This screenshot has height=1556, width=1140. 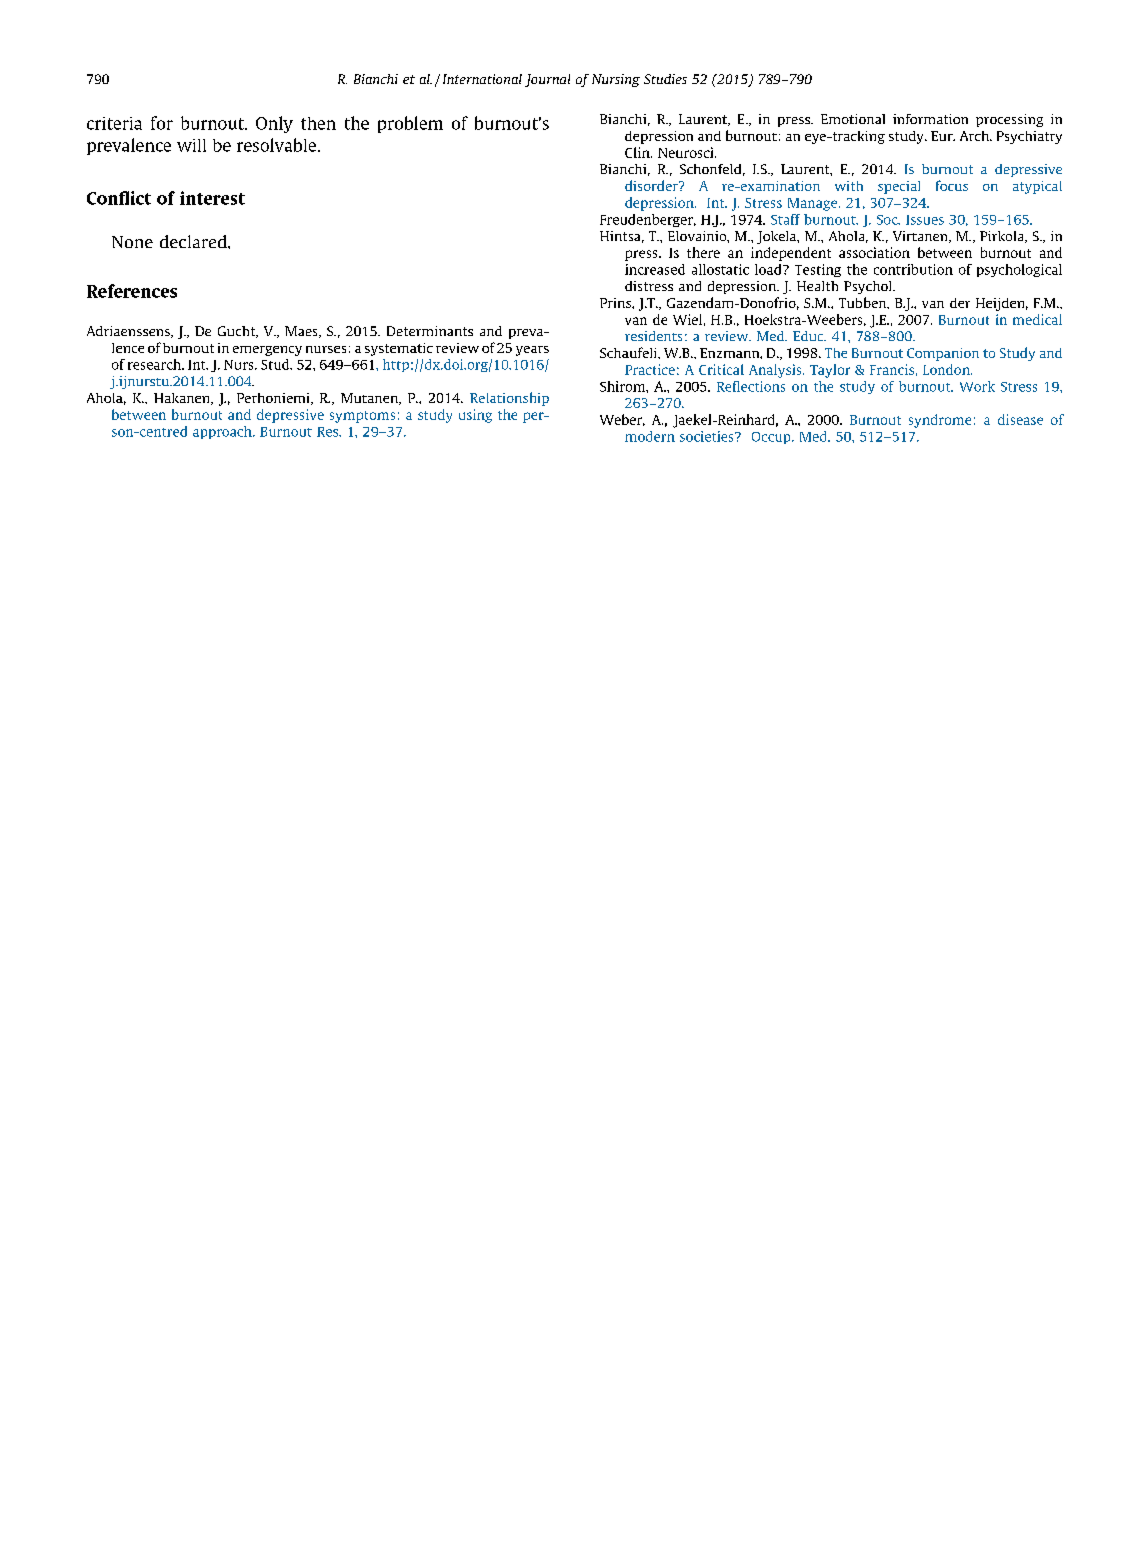 I want to click on medical, so click(x=1037, y=319).
